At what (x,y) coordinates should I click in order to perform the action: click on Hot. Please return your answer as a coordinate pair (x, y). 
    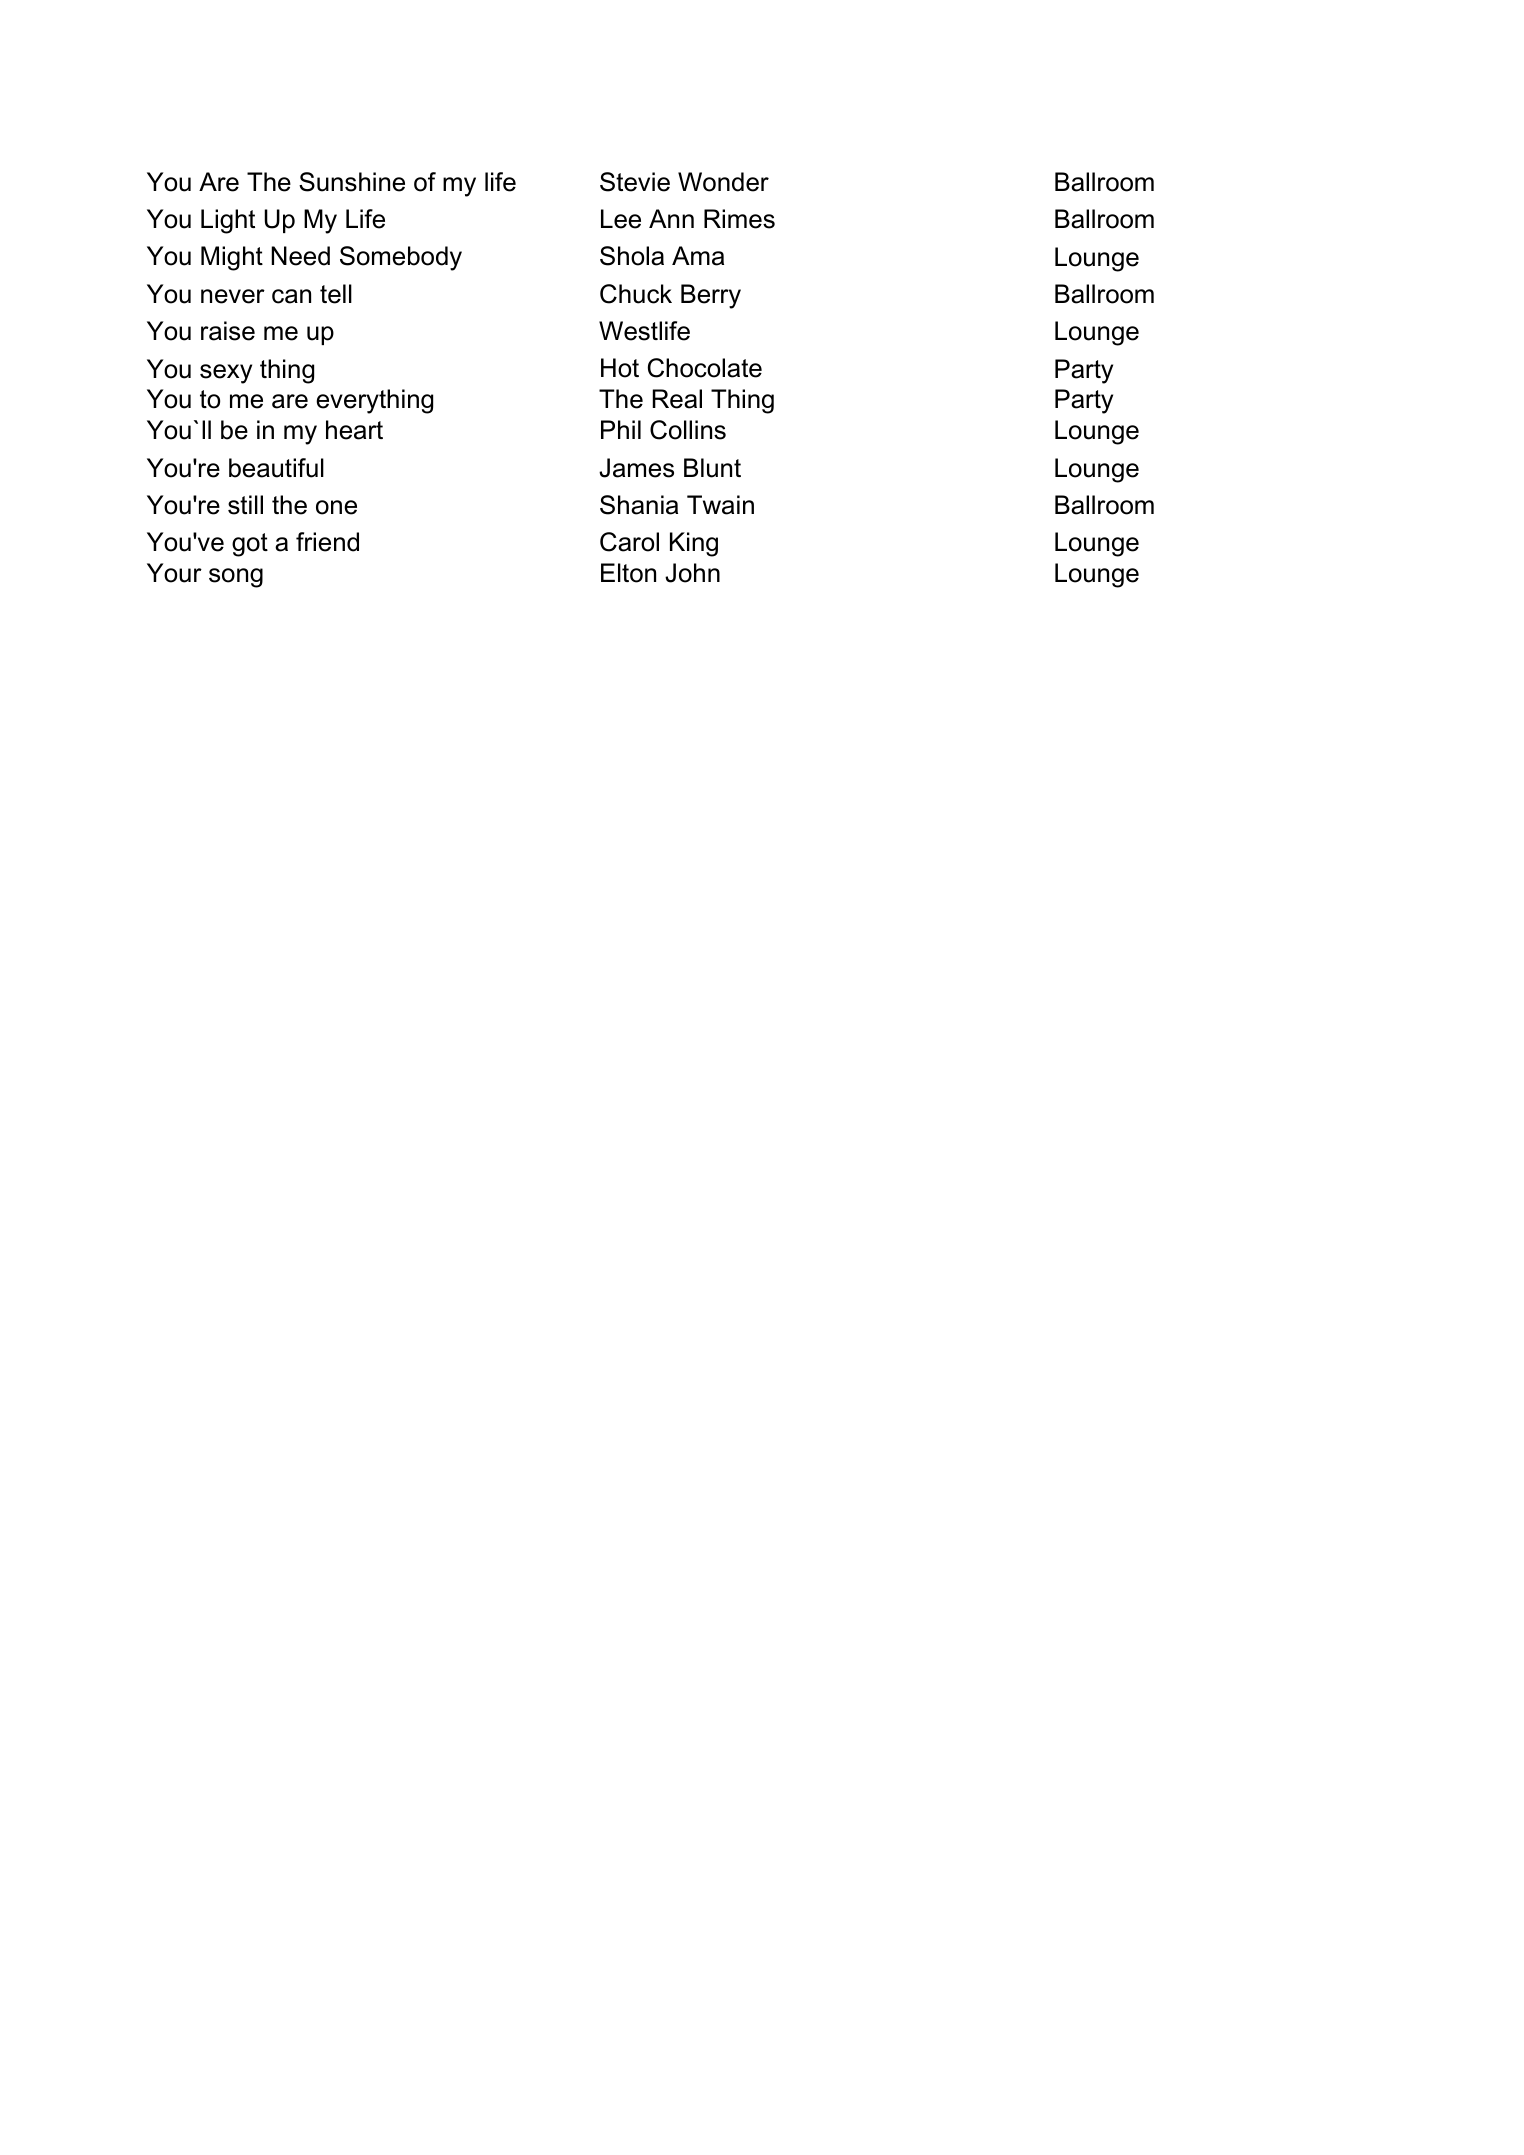
    Looking at the image, I should click on (620, 368).
